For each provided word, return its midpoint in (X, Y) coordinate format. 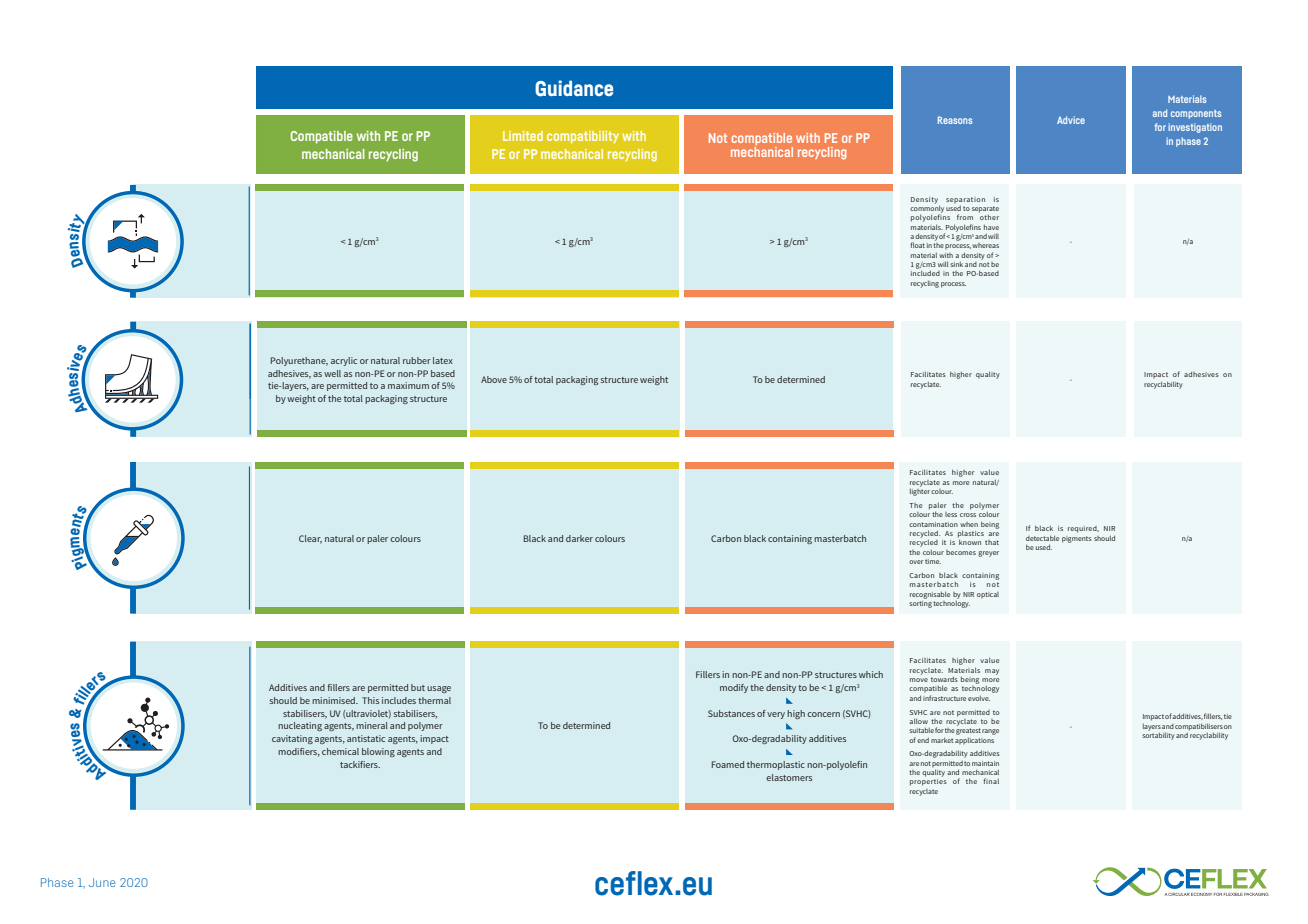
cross (968, 515)
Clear (310, 539)
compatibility (583, 137)
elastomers (789, 777)
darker (579, 538)
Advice (1071, 120)
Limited (523, 136)
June (102, 882)
